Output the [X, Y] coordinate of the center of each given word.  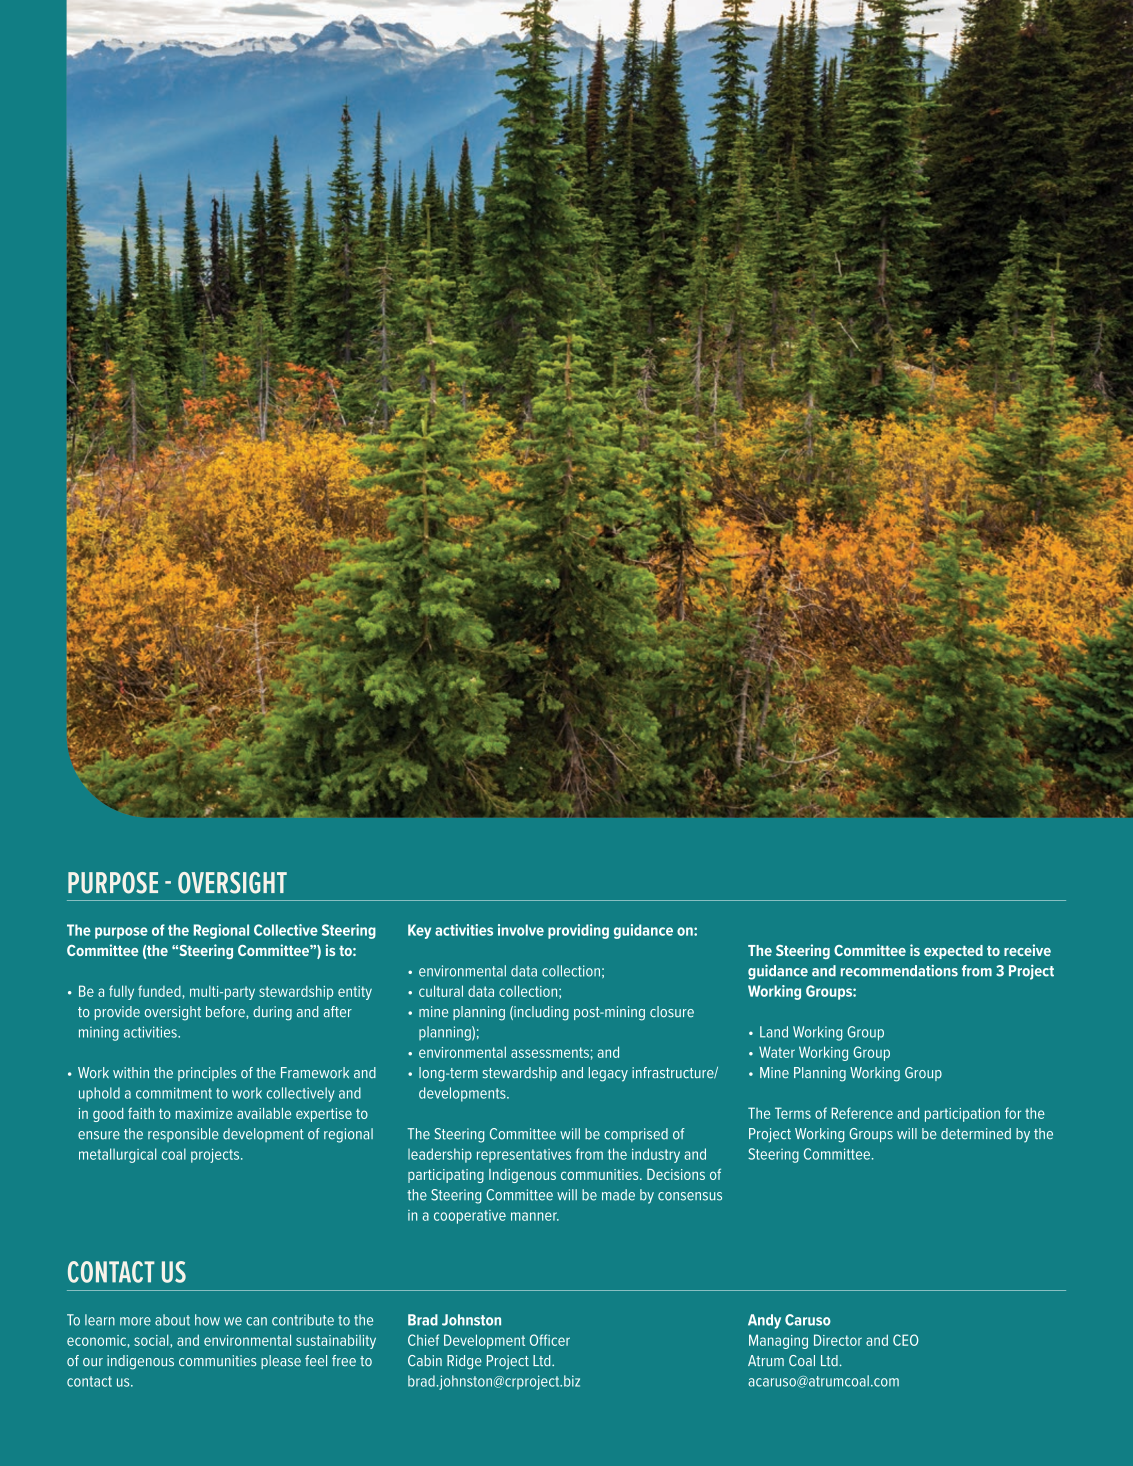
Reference [862, 1113]
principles [207, 1074]
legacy [608, 1074]
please [281, 1362]
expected [953, 952]
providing [578, 931]
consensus [690, 1196]
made [618, 1195]
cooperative [470, 1217]
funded [159, 991]
